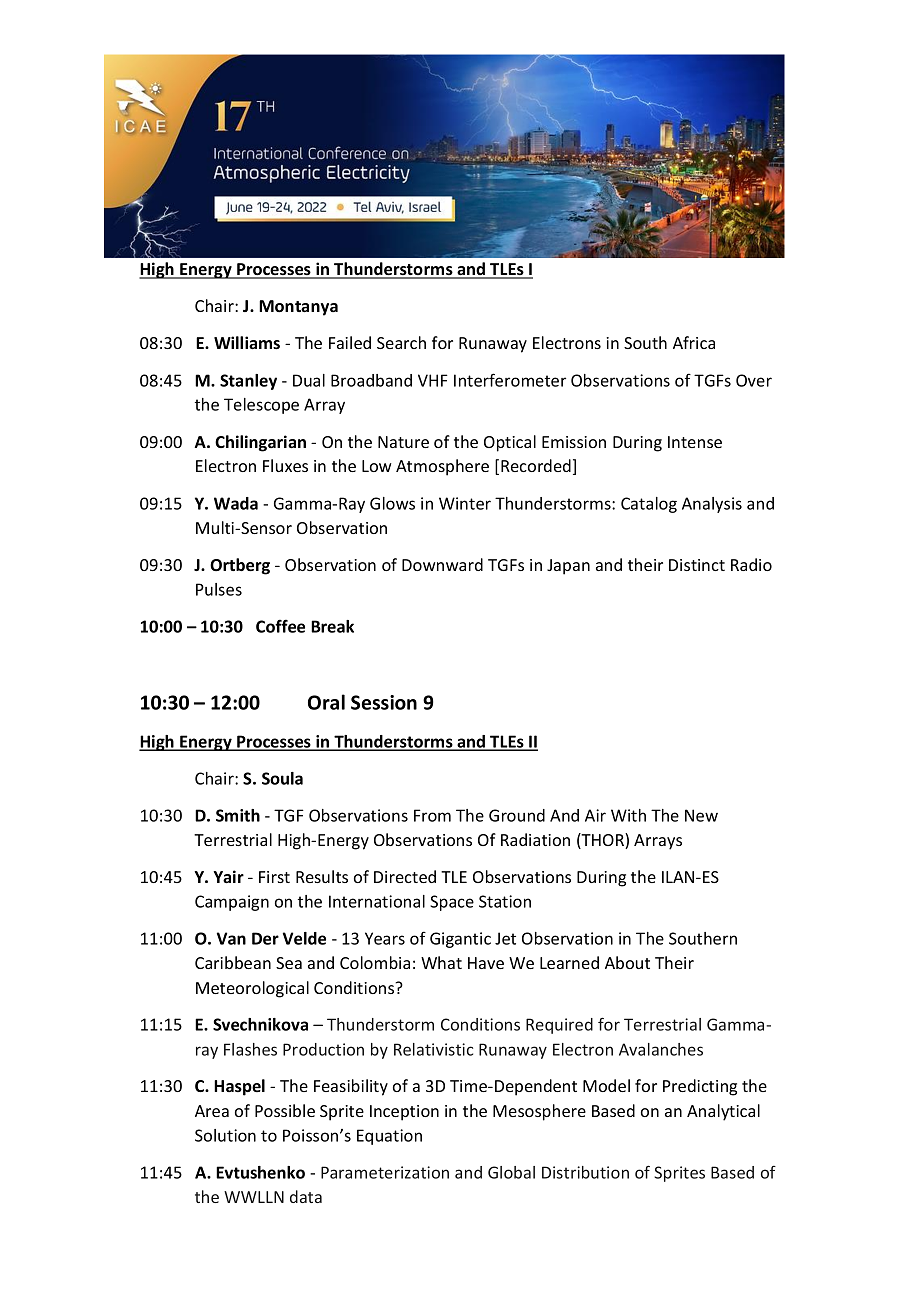  What do you see at coordinates (511, 1172) in the screenshot?
I see `Global` at bounding box center [511, 1172].
